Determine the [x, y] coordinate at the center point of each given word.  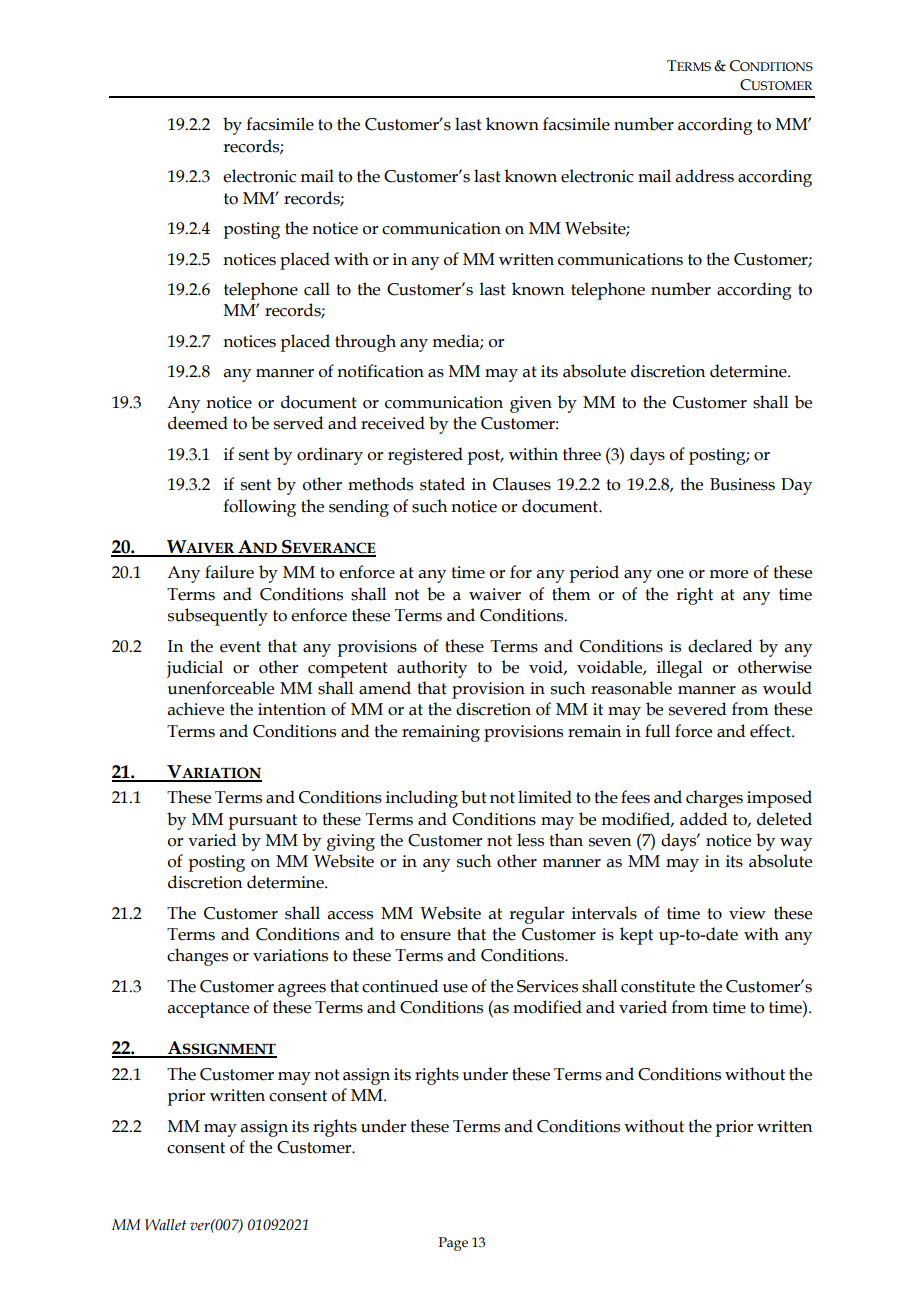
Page [453, 1244]
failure [229, 572]
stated [442, 484]
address [705, 176]
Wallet [165, 1225]
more [728, 574]
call [317, 289]
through [365, 343]
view [747, 913]
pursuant [262, 822]
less [530, 840]
